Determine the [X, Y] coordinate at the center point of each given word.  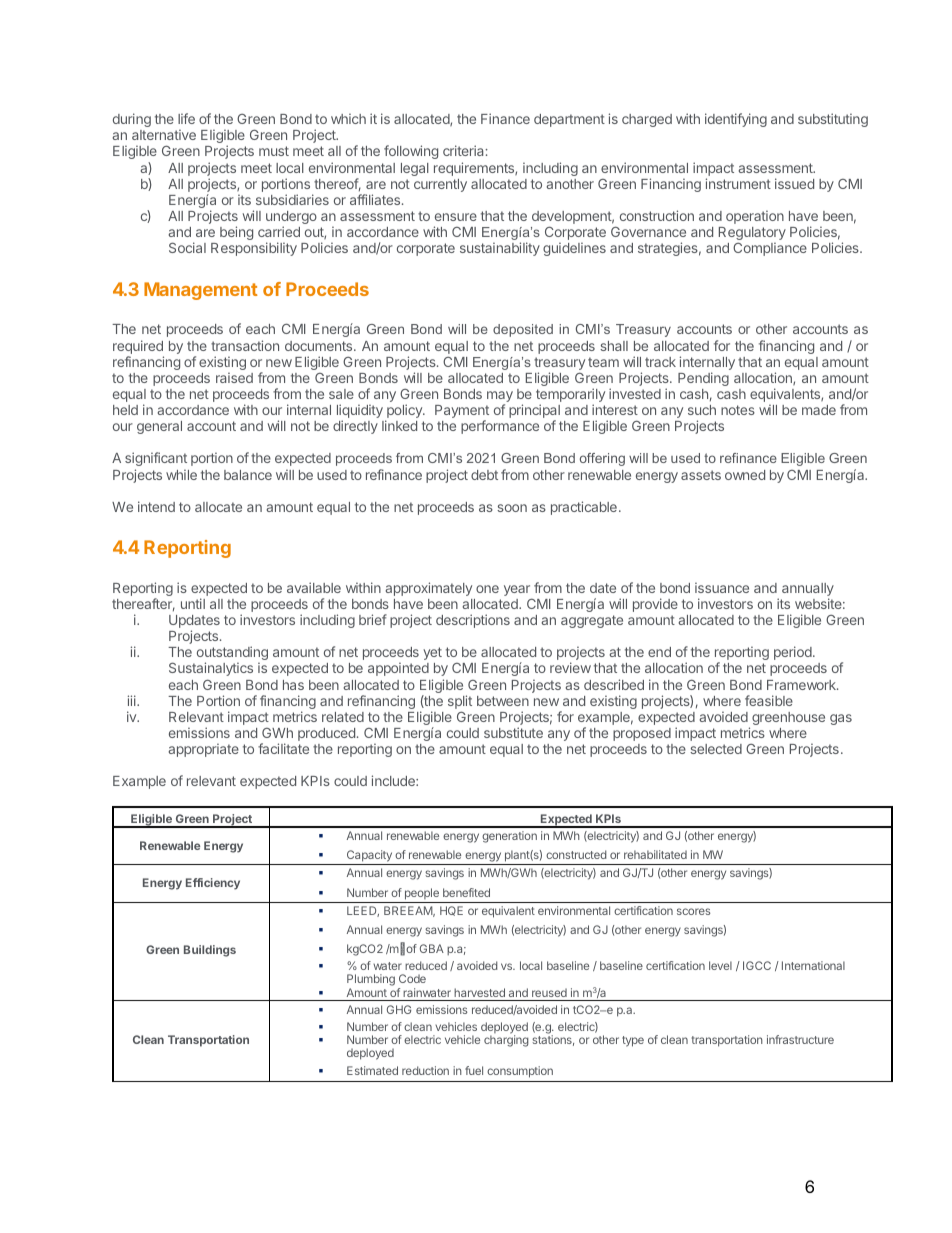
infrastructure [800, 1039]
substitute [513, 732]
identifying [736, 120]
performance [500, 427]
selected [716, 749]
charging [506, 1041]
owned [745, 475]
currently [440, 185]
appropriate [203, 750]
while [181, 474]
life [186, 118]
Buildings [210, 951]
